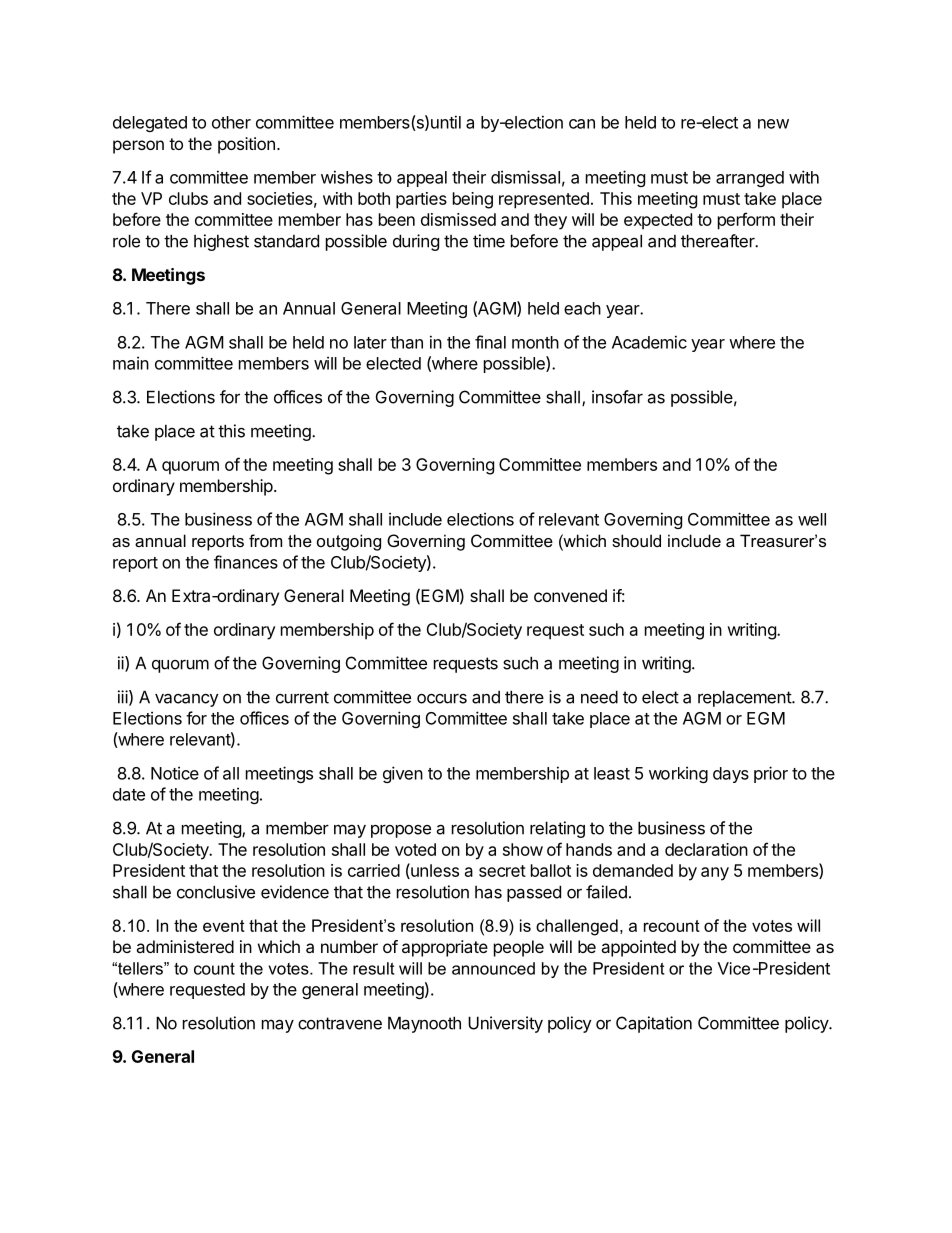 The image size is (952, 1233). Describe the element at coordinates (415, 849) in the image. I see `voted` at that location.
